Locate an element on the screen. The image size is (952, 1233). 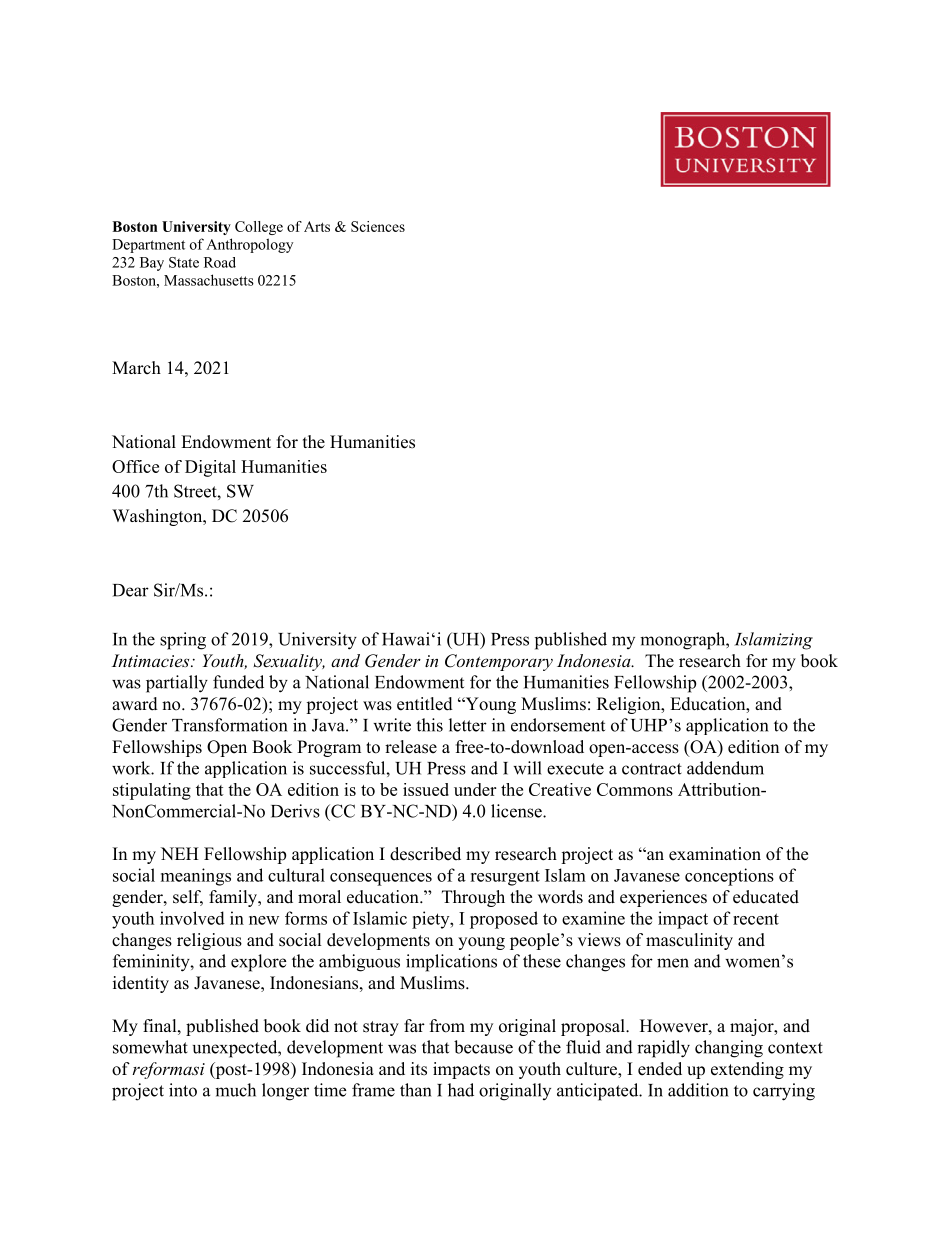
spring is located at coordinates (183, 641).
